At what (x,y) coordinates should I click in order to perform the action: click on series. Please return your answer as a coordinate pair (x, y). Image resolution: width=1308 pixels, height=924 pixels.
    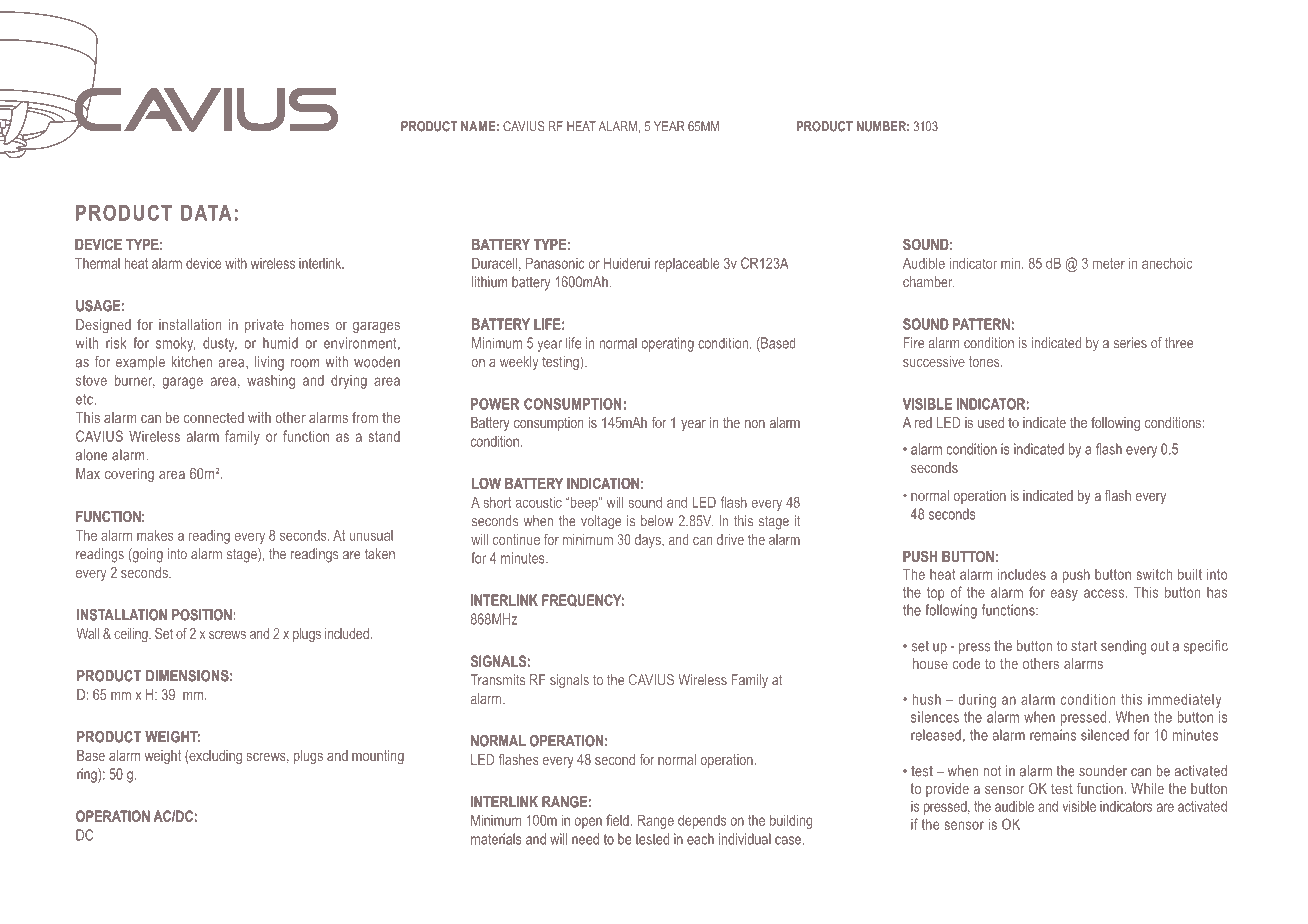
    Looking at the image, I should click on (1130, 343).
